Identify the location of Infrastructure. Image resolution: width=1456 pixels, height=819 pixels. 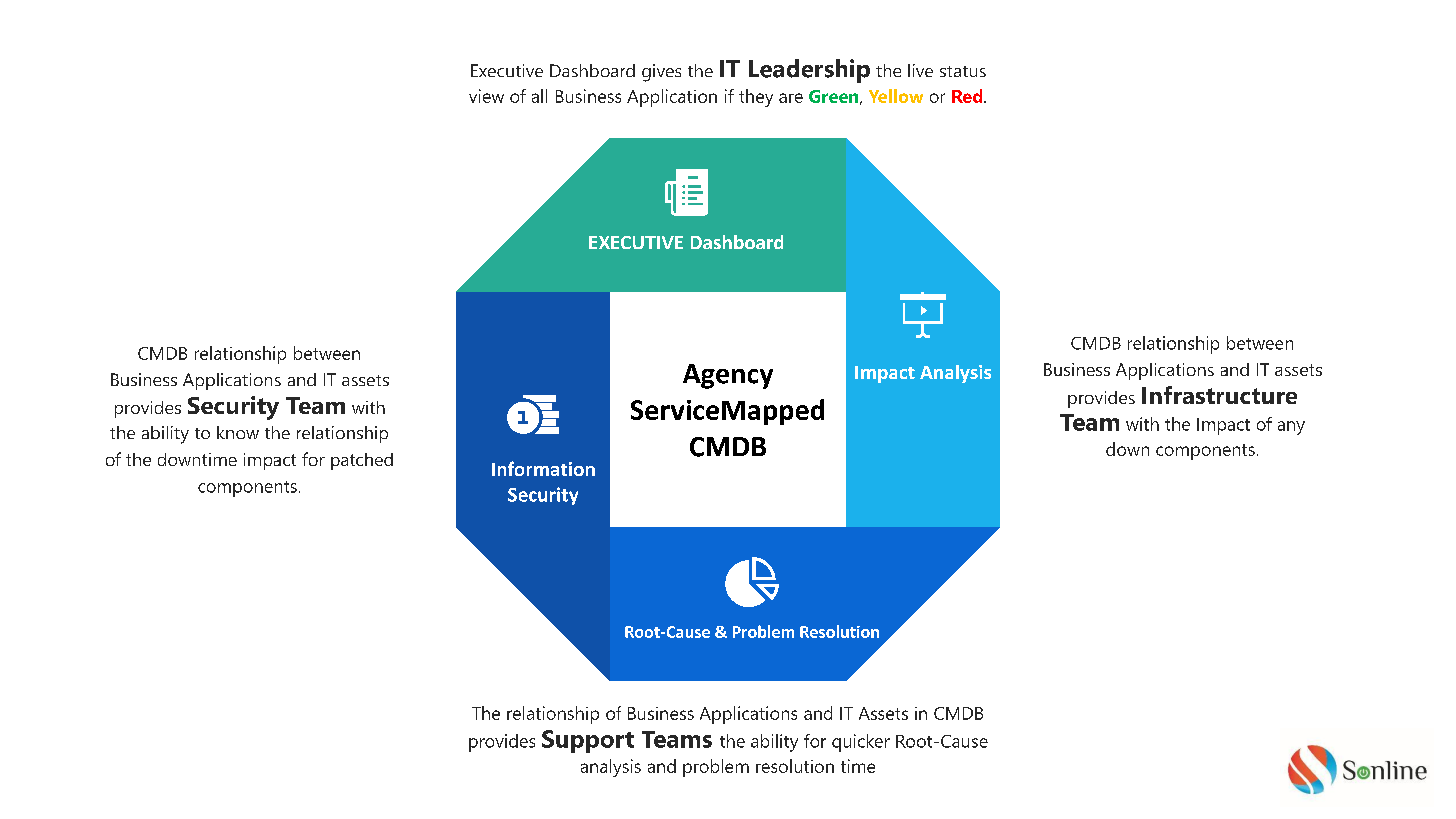
(1219, 395).
